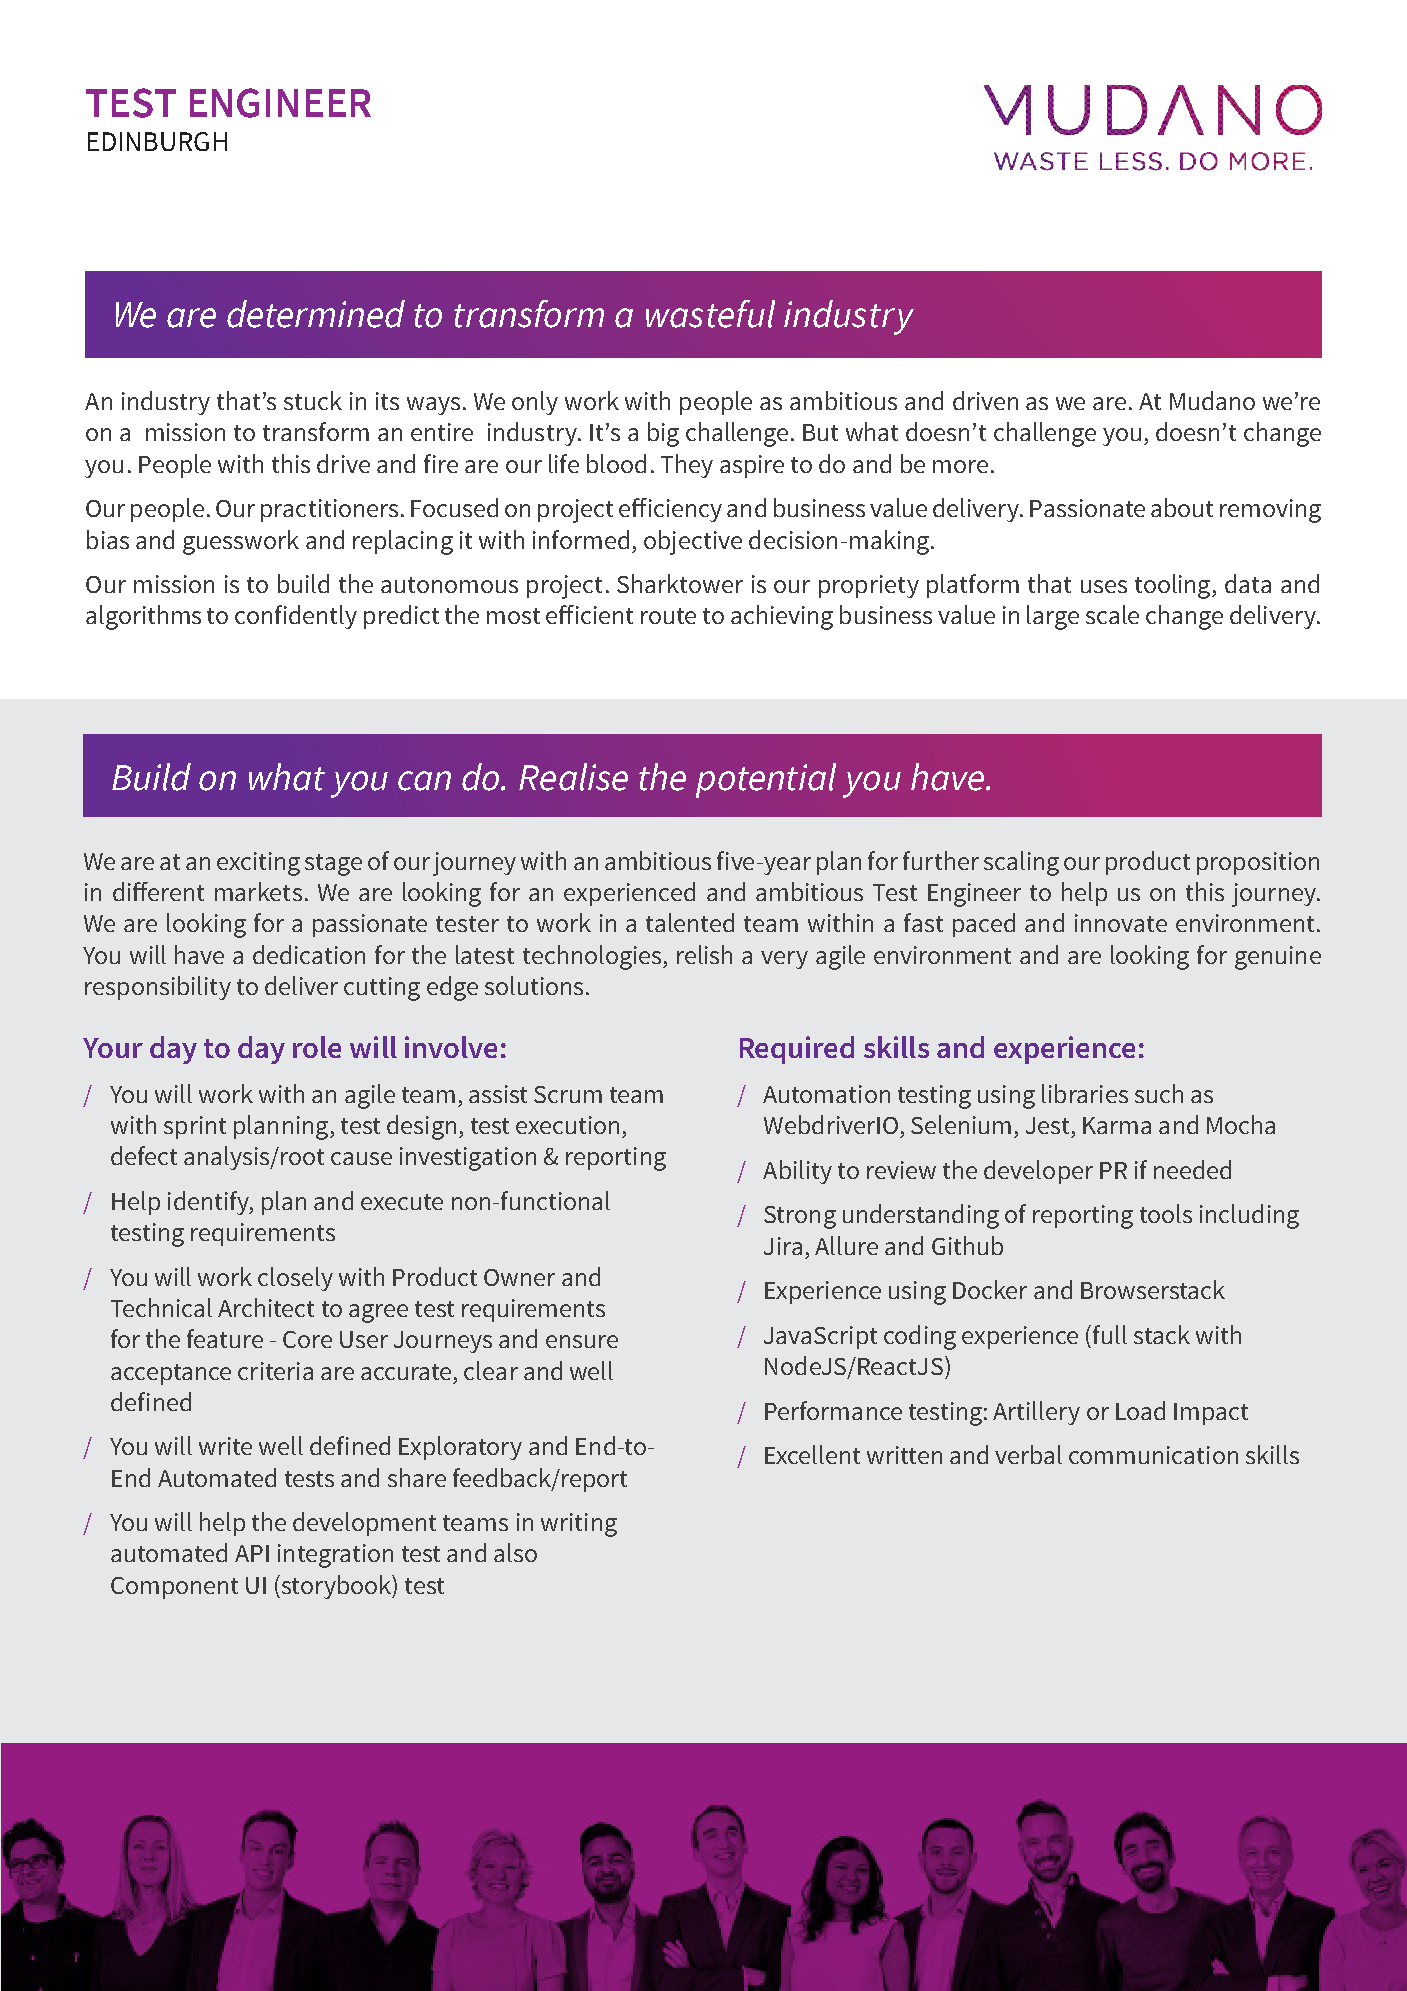 The width and height of the screenshot is (1407, 1991). Describe the element at coordinates (258, 864) in the screenshot. I see `exciting` at that location.
